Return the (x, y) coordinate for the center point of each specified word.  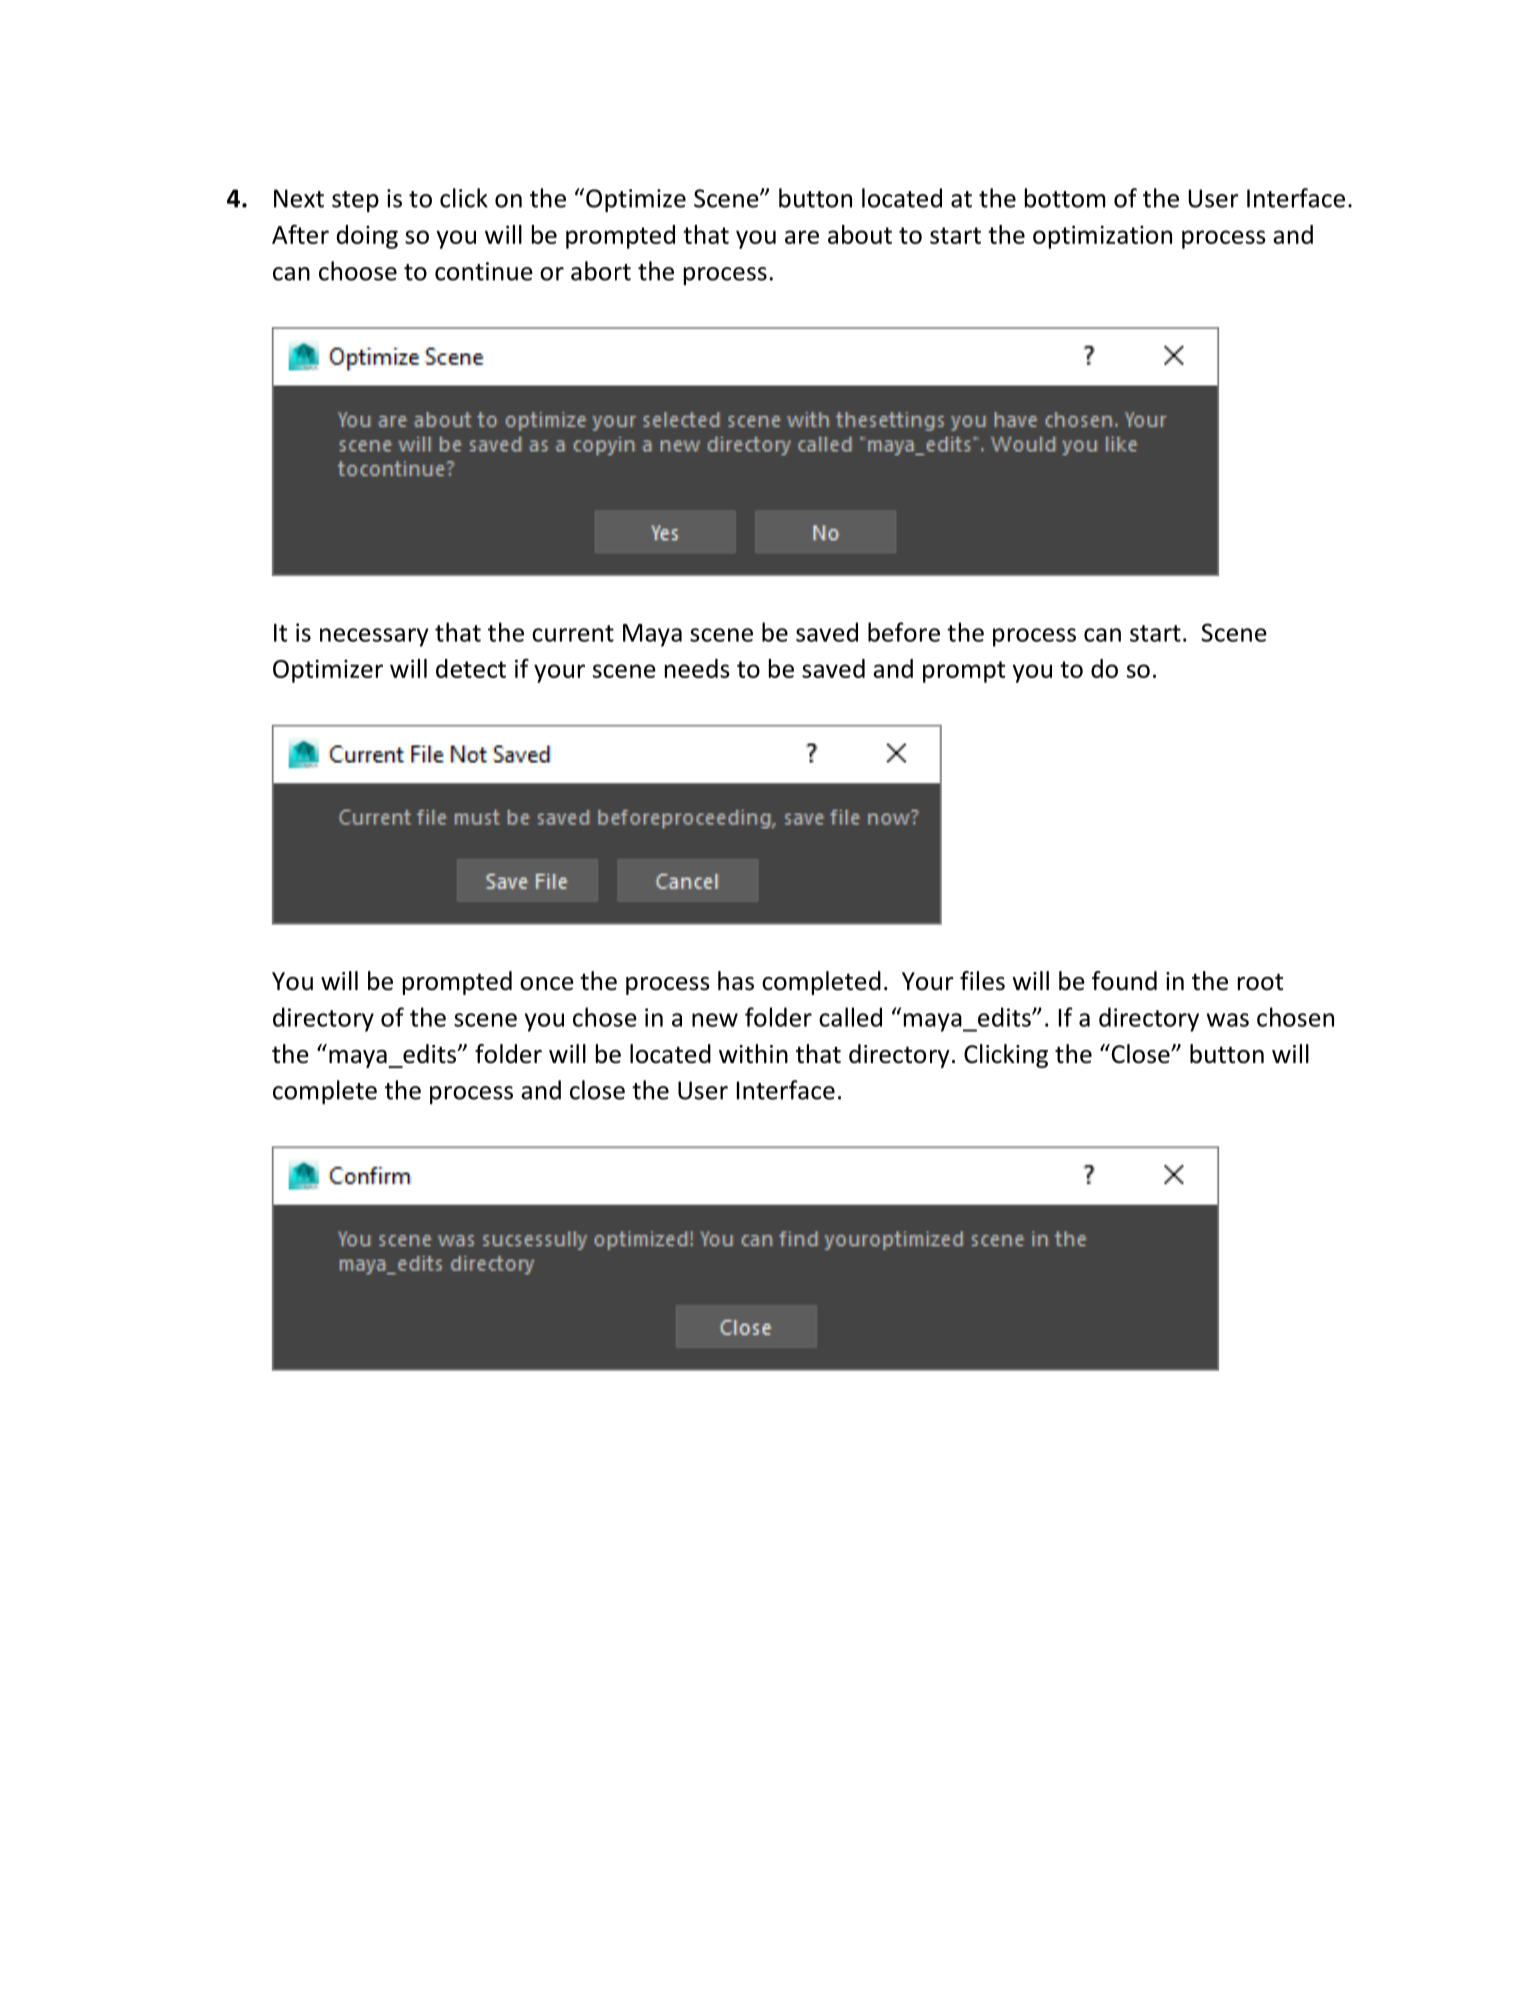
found (1124, 981)
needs (697, 668)
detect (471, 668)
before (904, 632)
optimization (1102, 237)
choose (358, 271)
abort (601, 271)
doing (367, 237)
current (573, 633)
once (547, 984)
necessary (374, 637)
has (736, 981)
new (715, 1020)
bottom (1065, 198)
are (802, 237)
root (1260, 982)
